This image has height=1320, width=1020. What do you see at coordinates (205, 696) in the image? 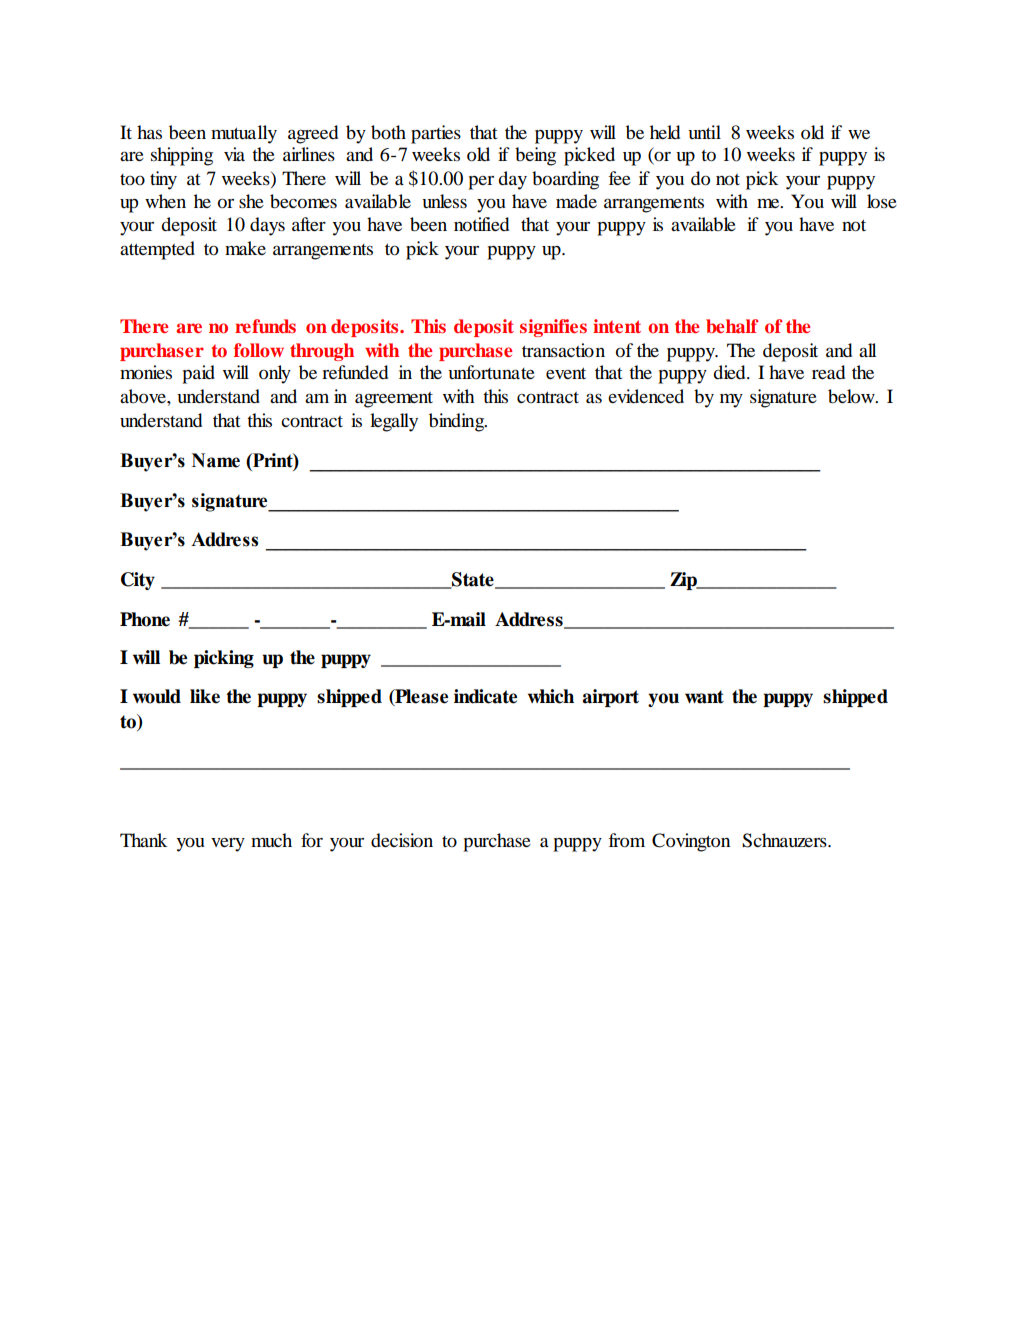
I see `like` at bounding box center [205, 696].
